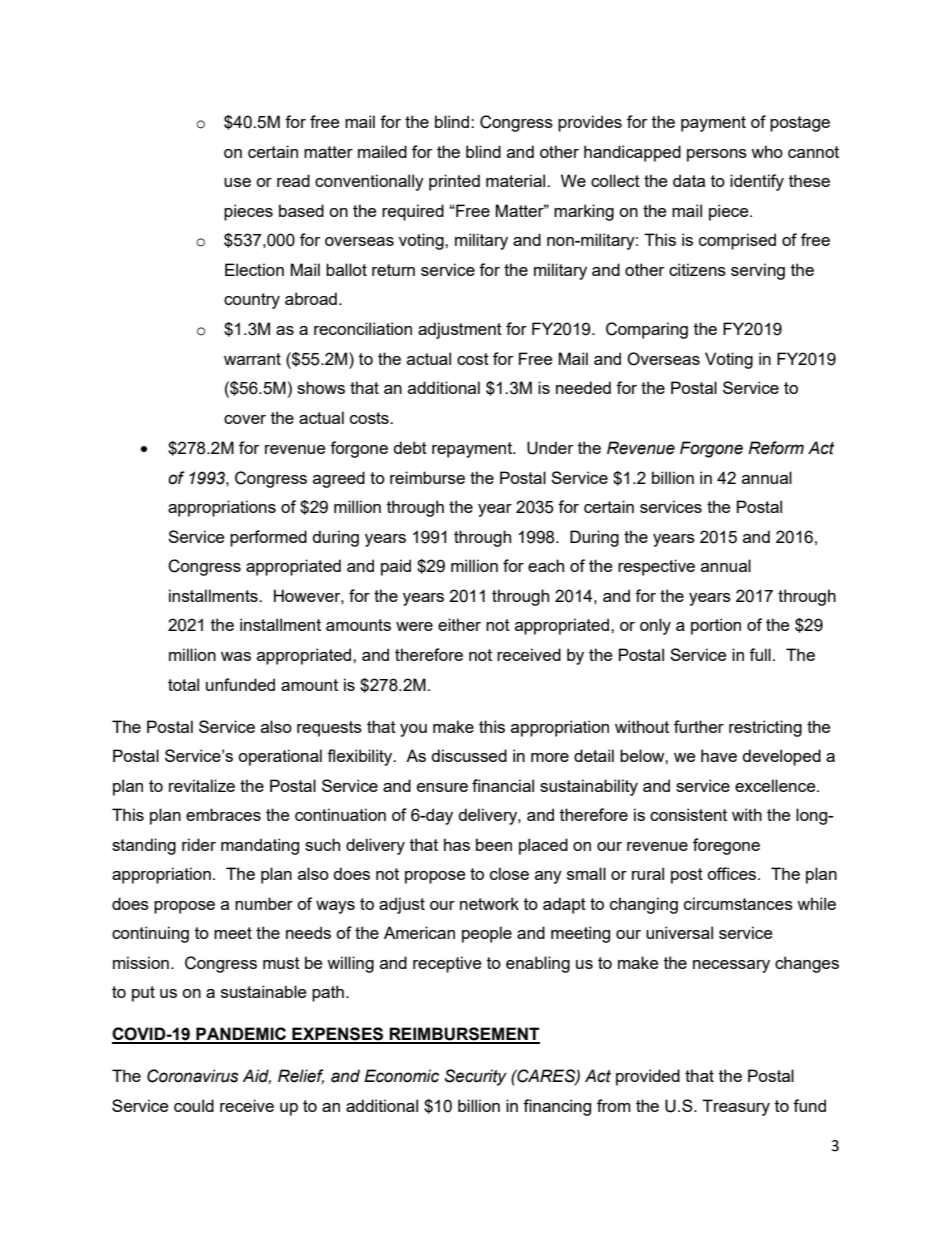 The width and height of the page is (952, 1233). Describe the element at coordinates (716, 626) in the page. I see `portion` at that location.
